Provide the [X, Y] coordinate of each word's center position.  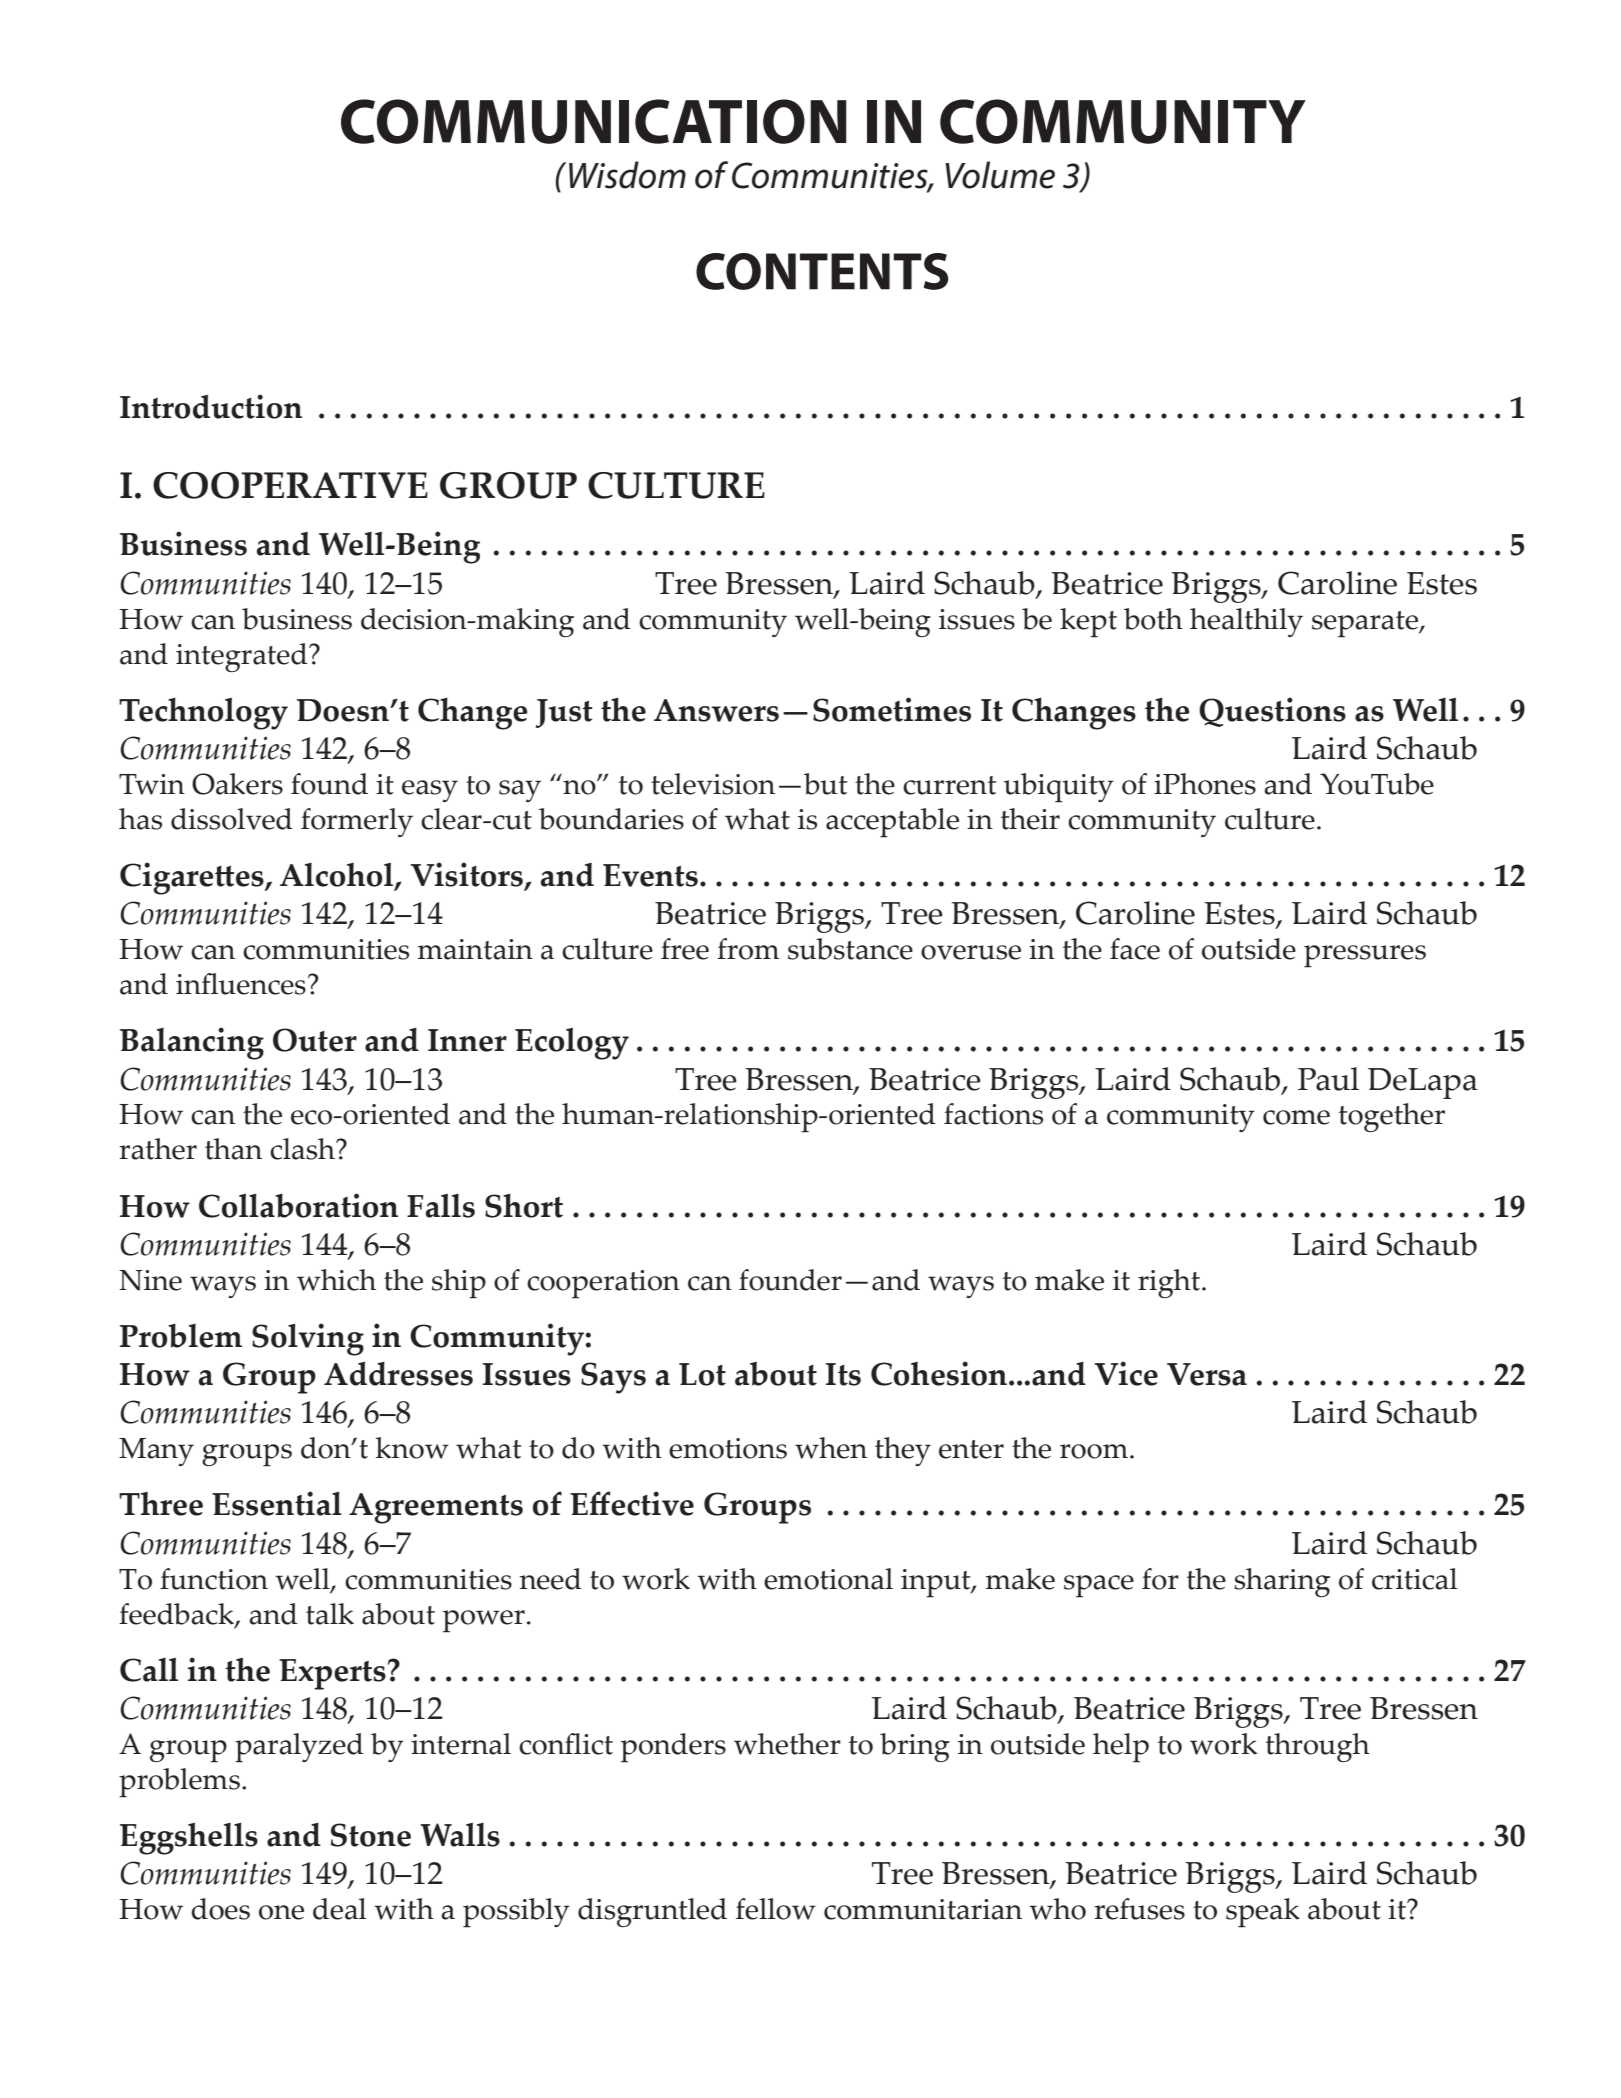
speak [1263, 1913]
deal [339, 1909]
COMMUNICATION [594, 121]
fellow [776, 1909]
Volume [1000, 175]
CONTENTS [822, 271]
